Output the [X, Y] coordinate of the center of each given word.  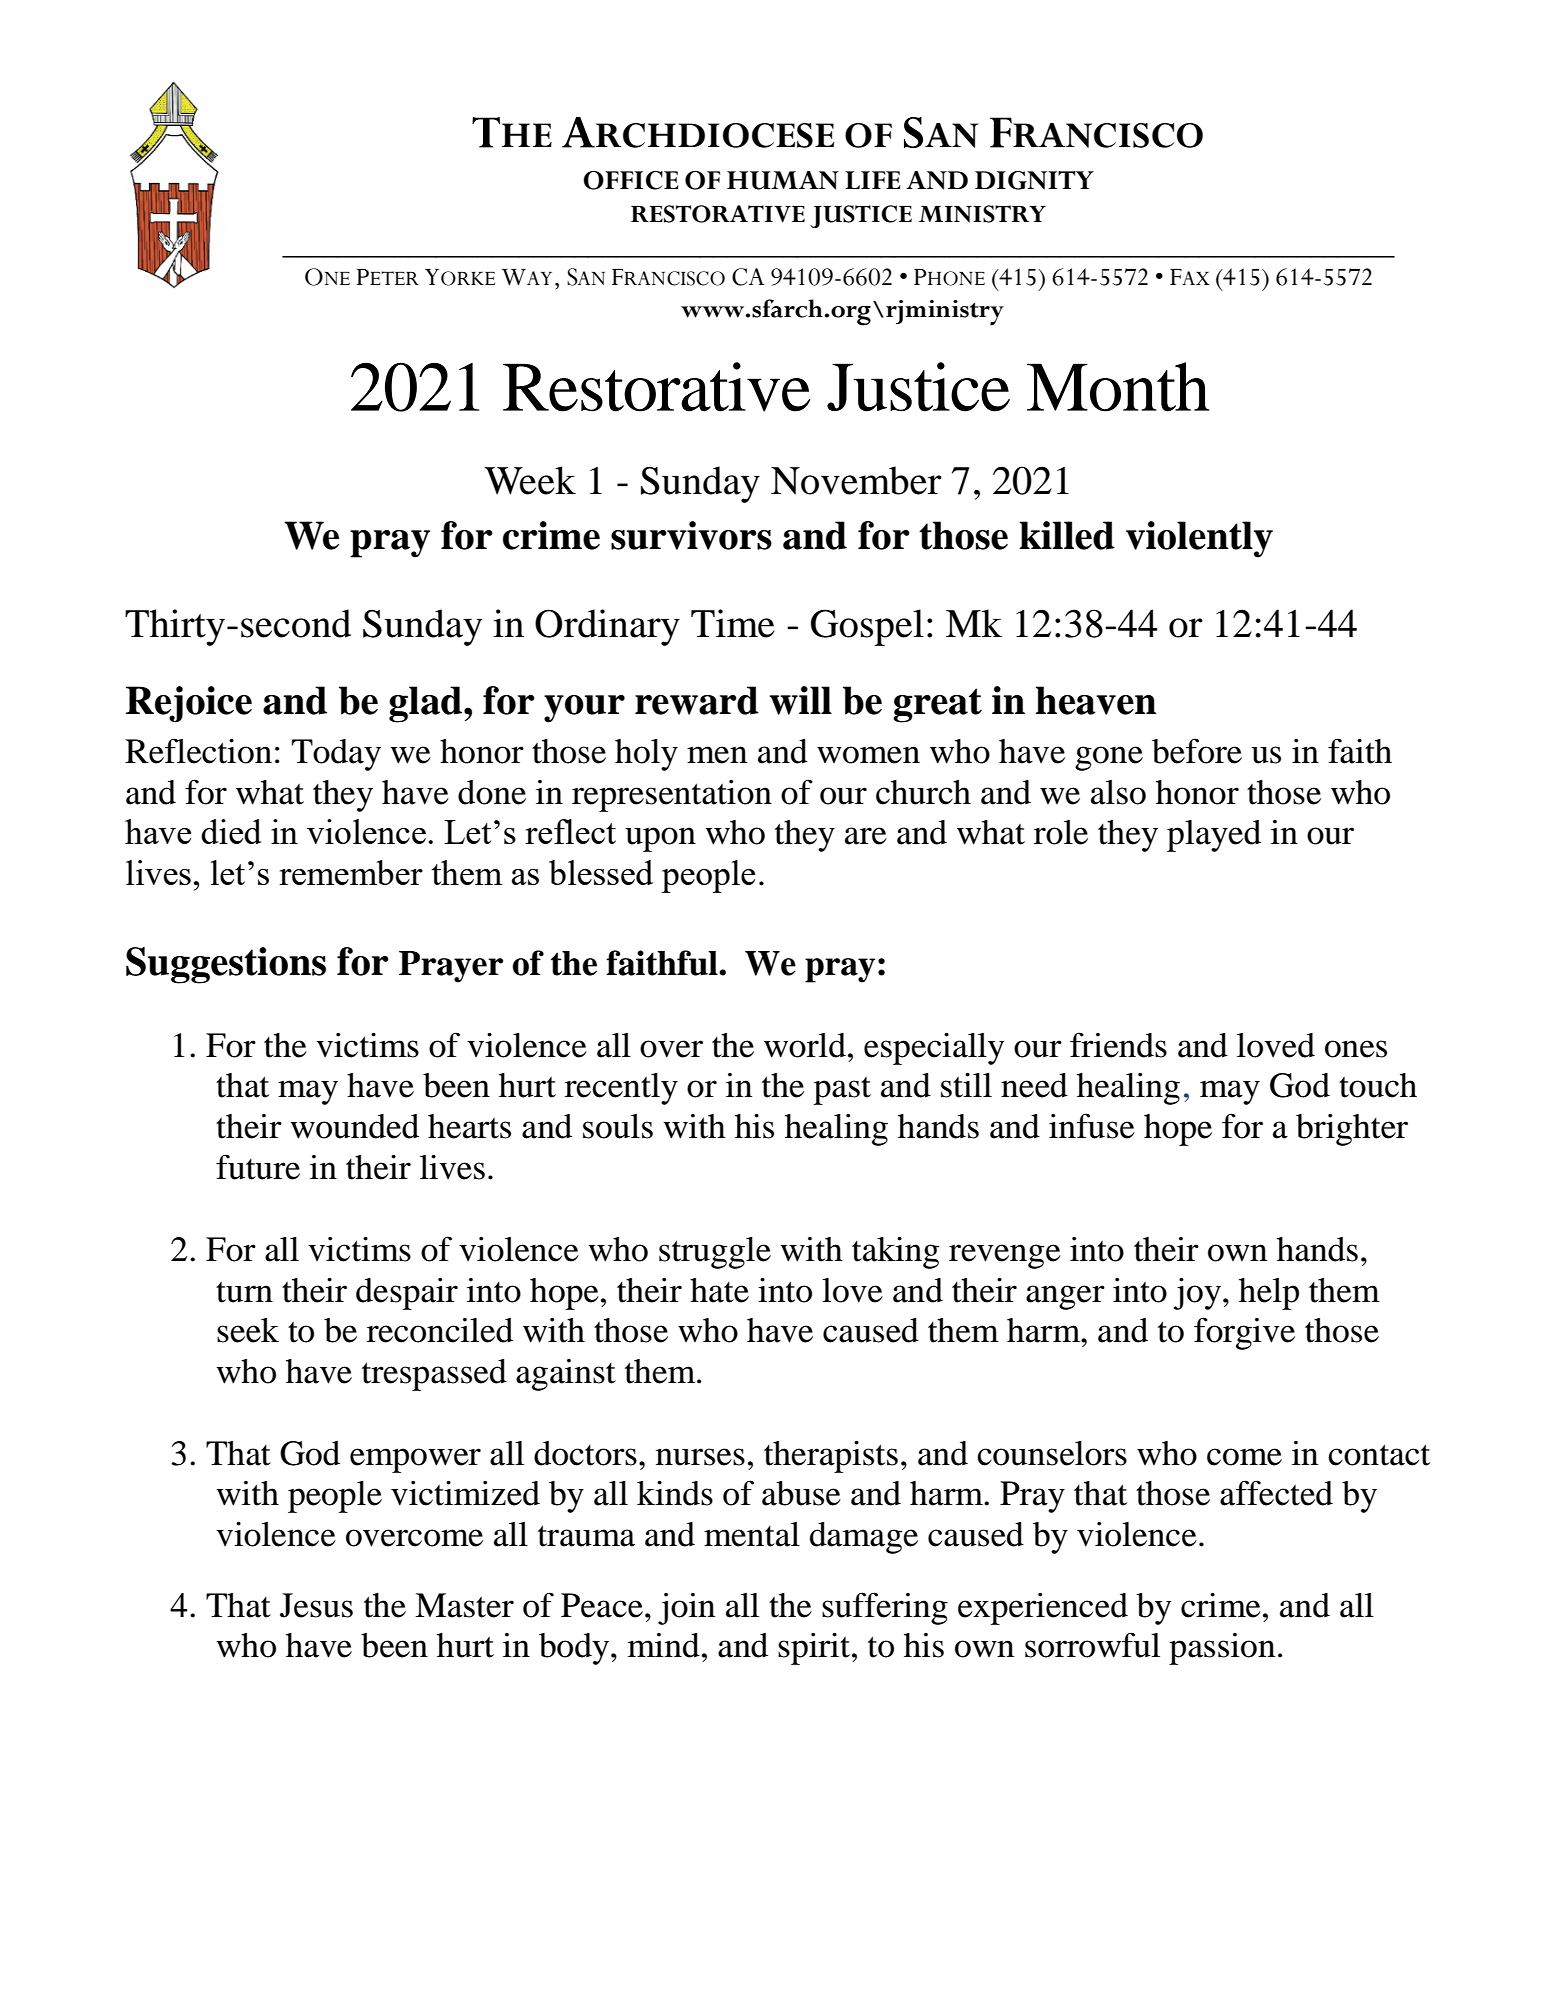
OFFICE [630, 180]
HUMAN [783, 180]
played [1214, 836]
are [866, 836]
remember [351, 872]
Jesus [316, 1605]
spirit [815, 1649]
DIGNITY [1034, 180]
